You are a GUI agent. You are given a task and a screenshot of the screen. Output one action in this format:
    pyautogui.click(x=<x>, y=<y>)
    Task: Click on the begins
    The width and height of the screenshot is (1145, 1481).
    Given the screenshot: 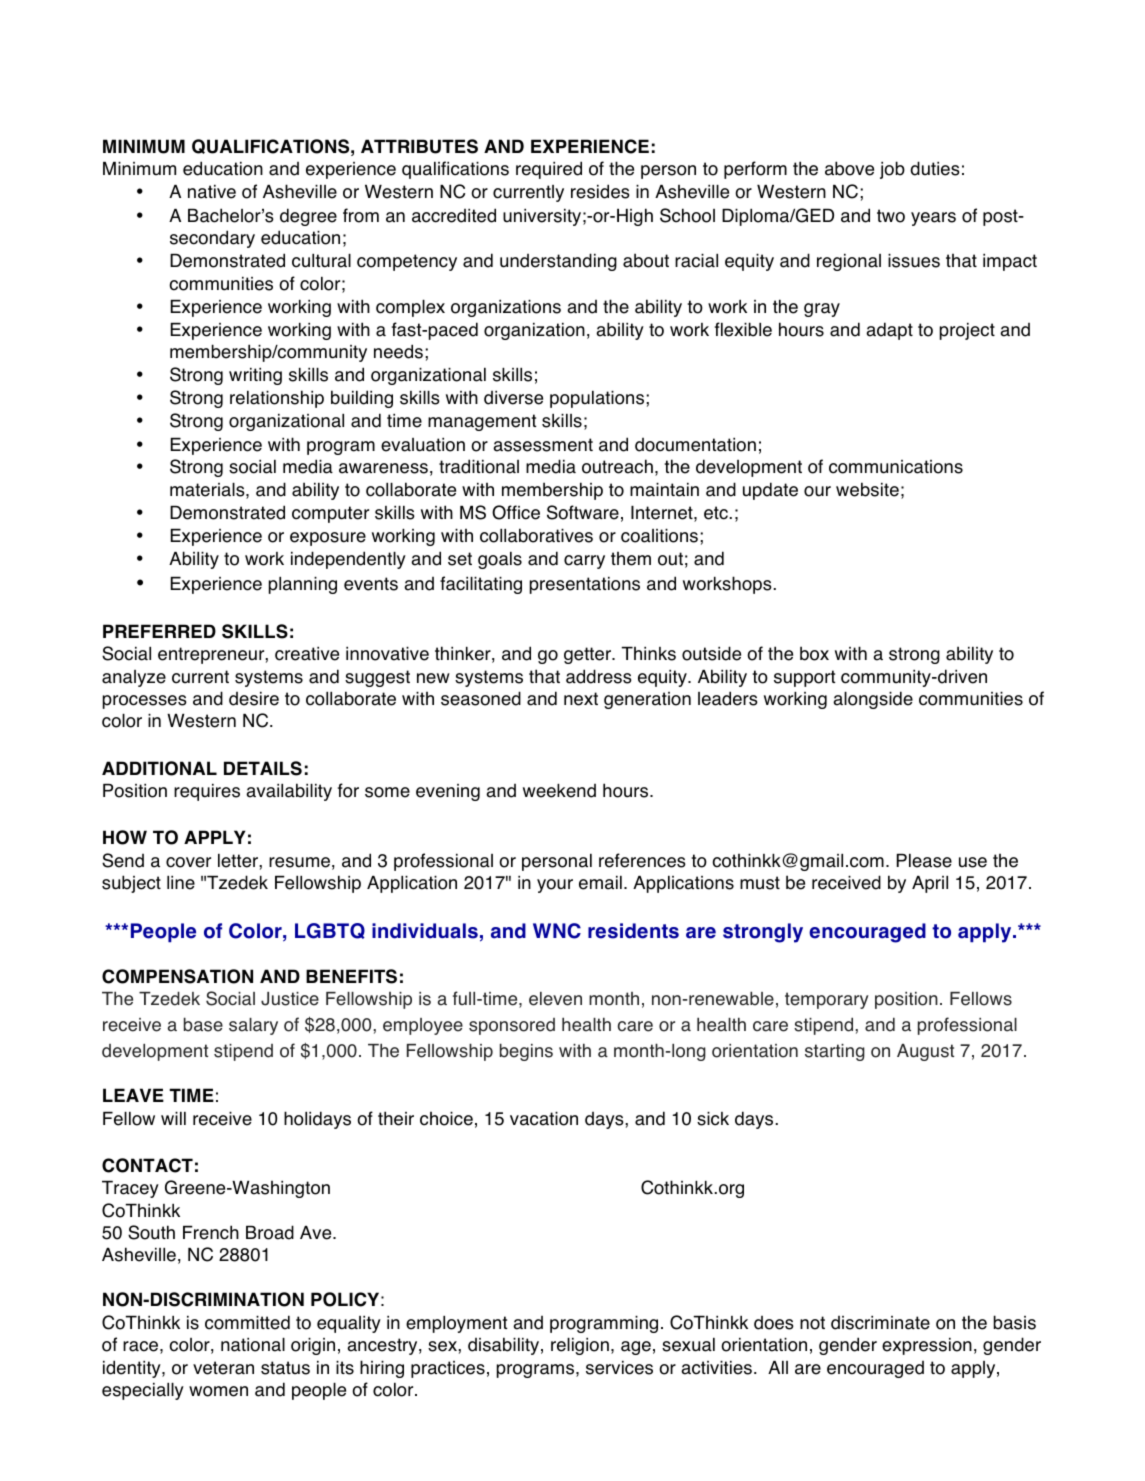 What is the action you would take?
    pyautogui.click(x=526, y=1052)
